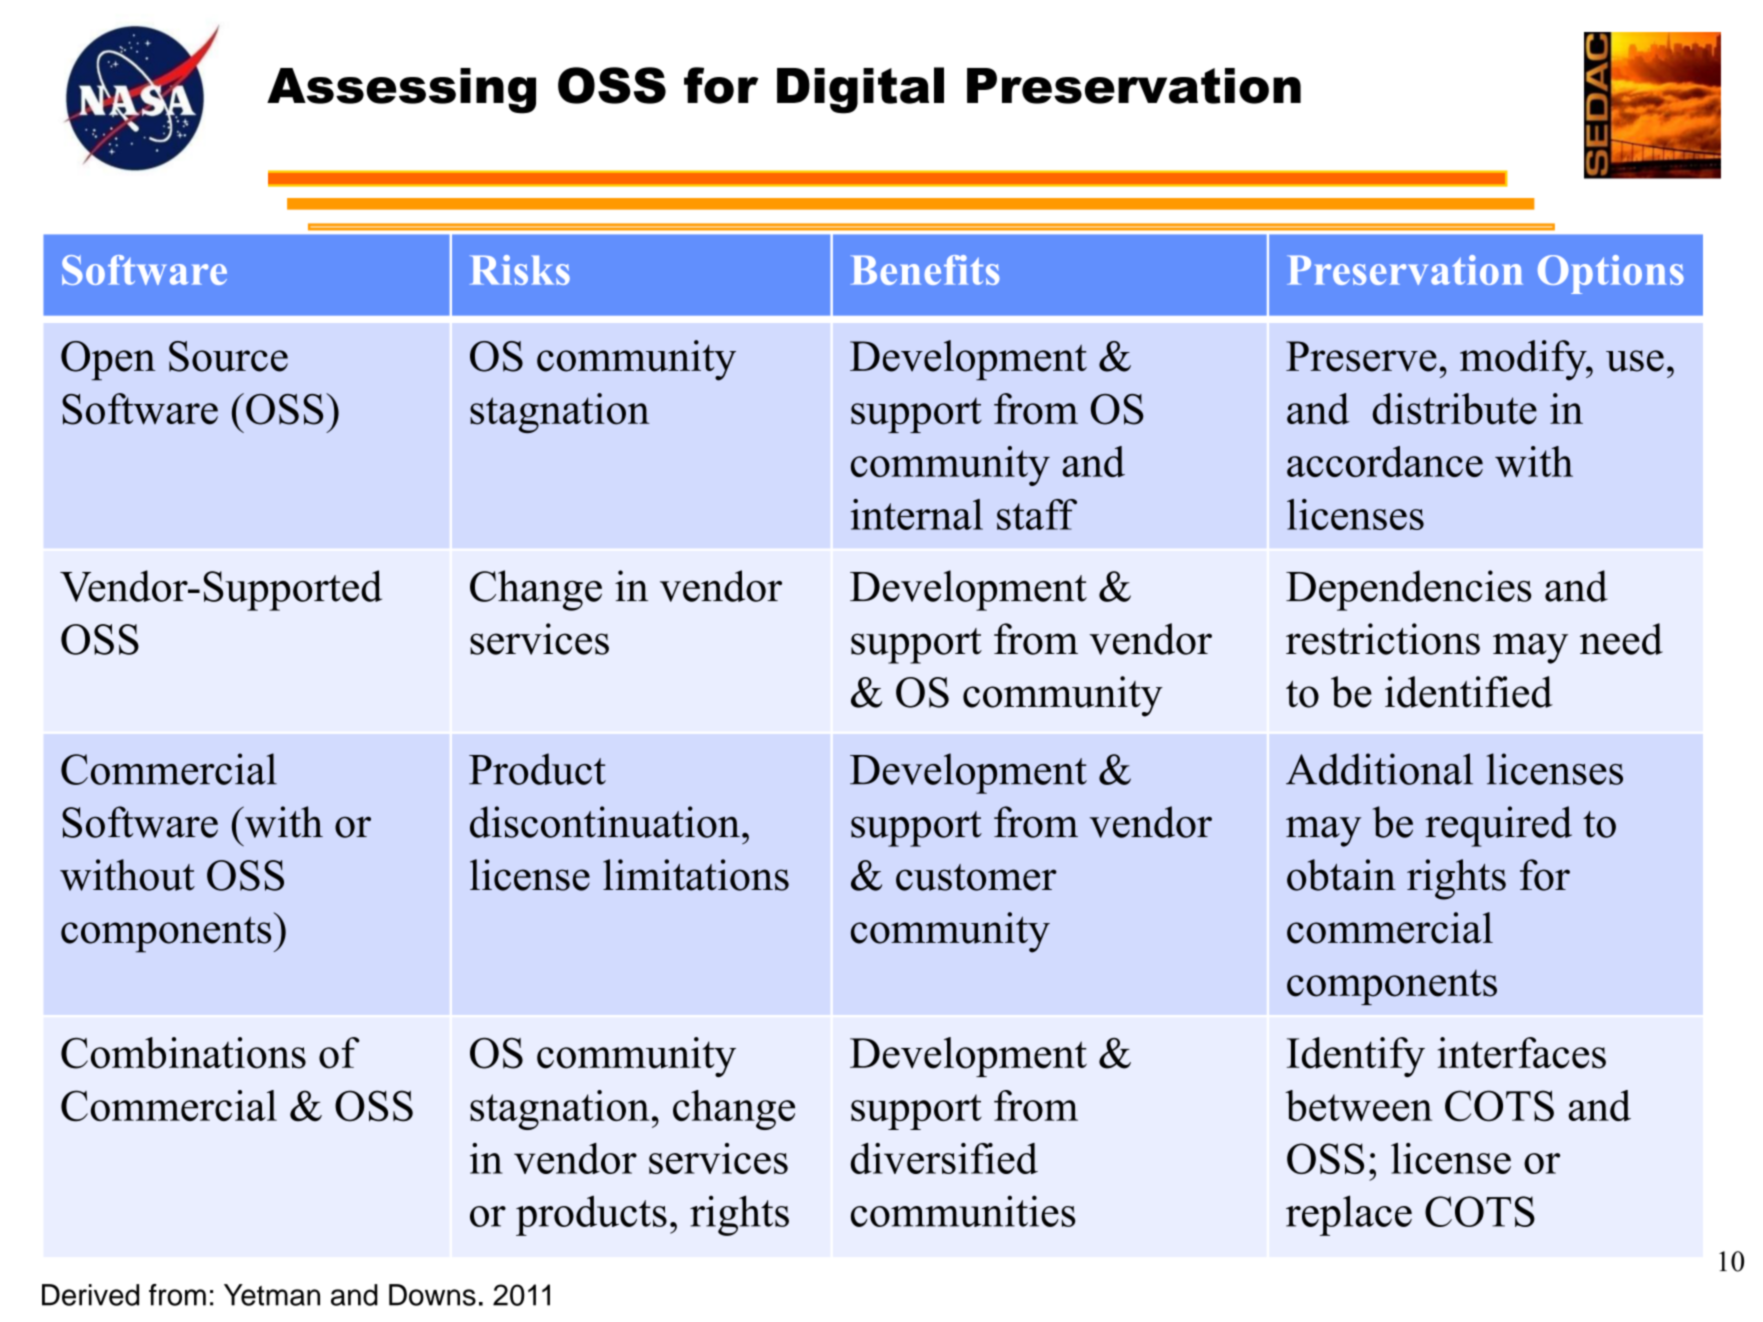  What do you see at coordinates (605, 822) in the screenshot?
I see `discontinuation` at bounding box center [605, 822].
